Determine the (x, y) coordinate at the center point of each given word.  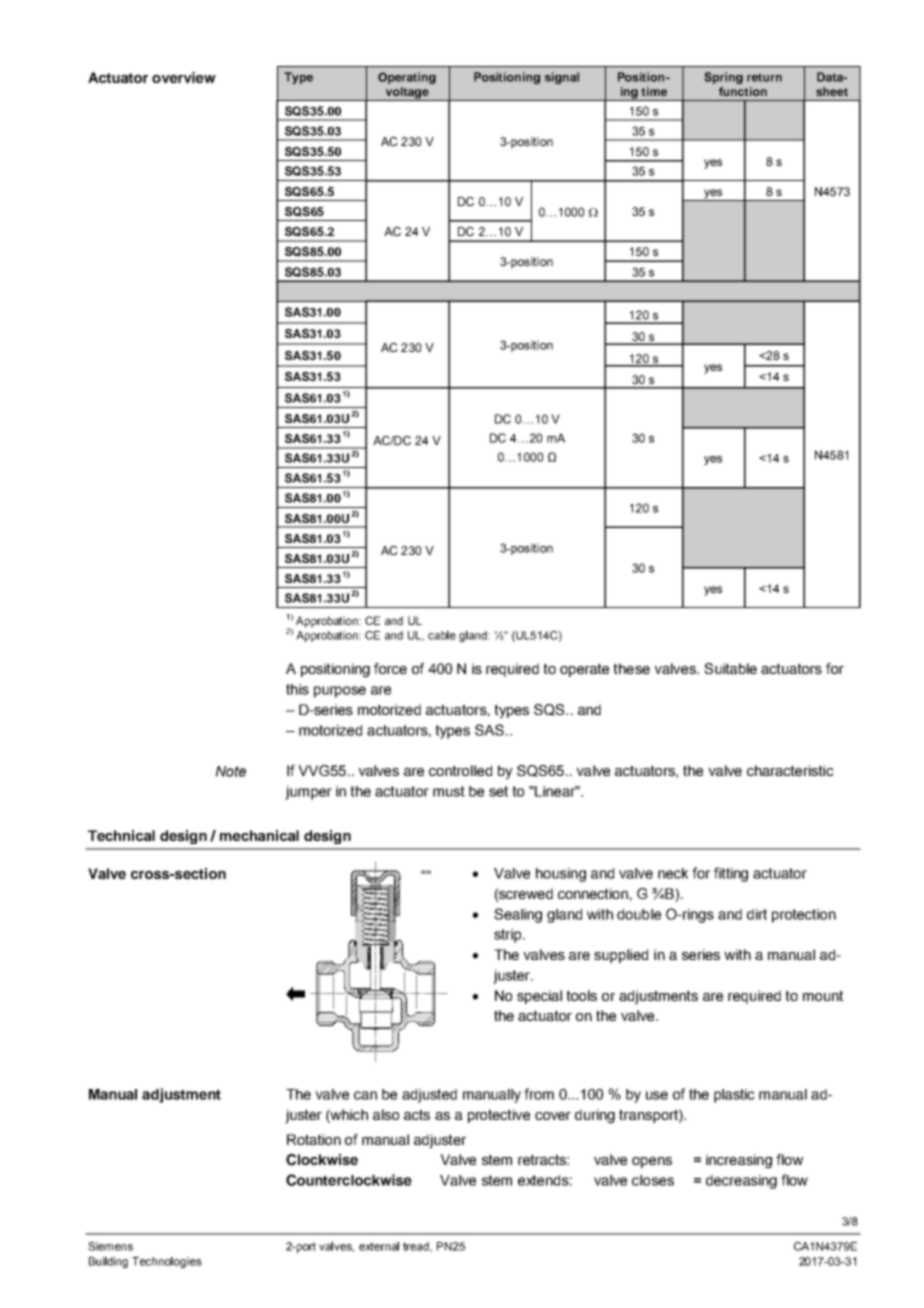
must (449, 791)
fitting (731, 874)
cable (442, 635)
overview (184, 77)
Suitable (730, 668)
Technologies (167, 1262)
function (743, 91)
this (297, 689)
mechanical (259, 835)
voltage (407, 94)
